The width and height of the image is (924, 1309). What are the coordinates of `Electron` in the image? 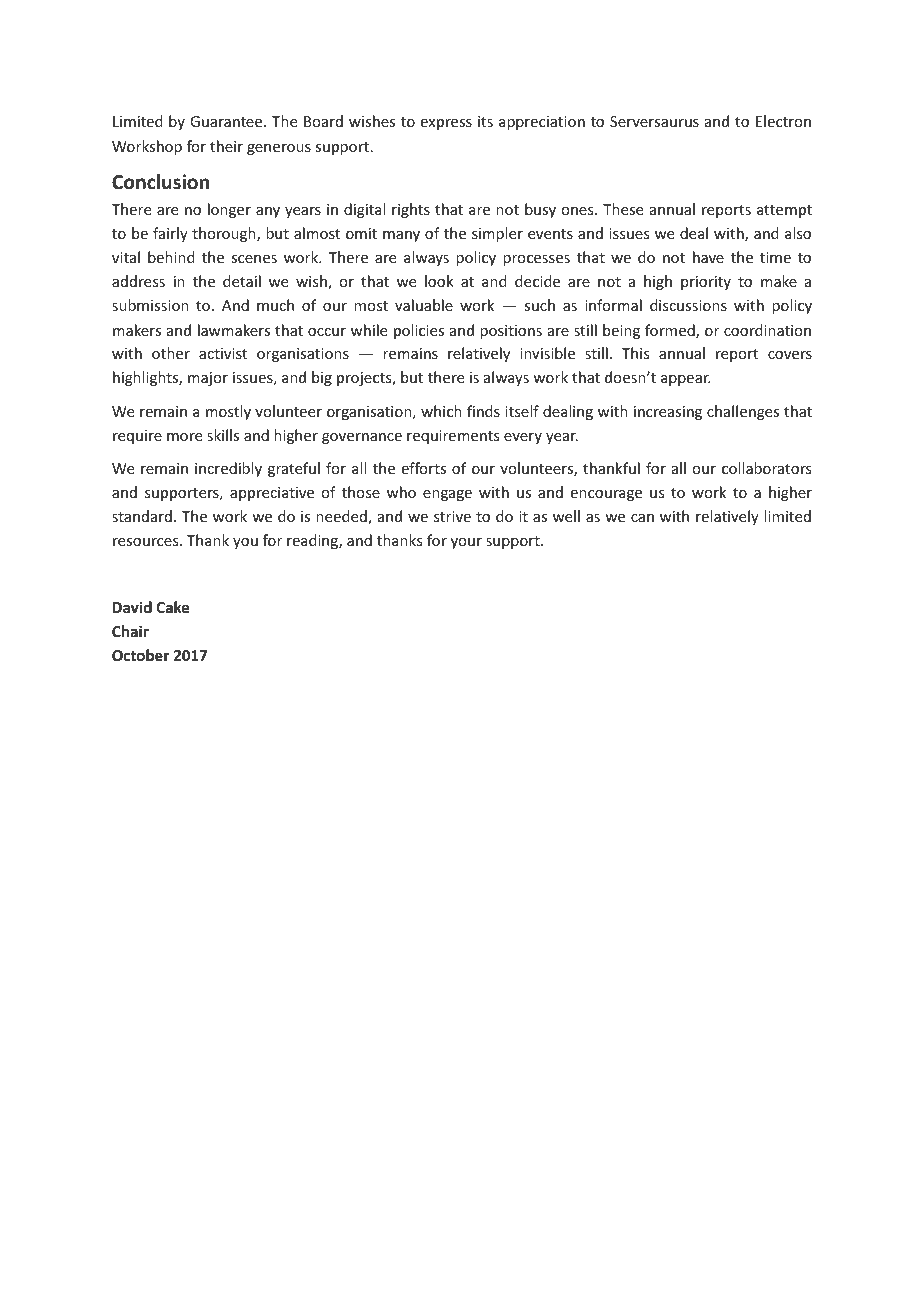 It's located at (783, 121).
